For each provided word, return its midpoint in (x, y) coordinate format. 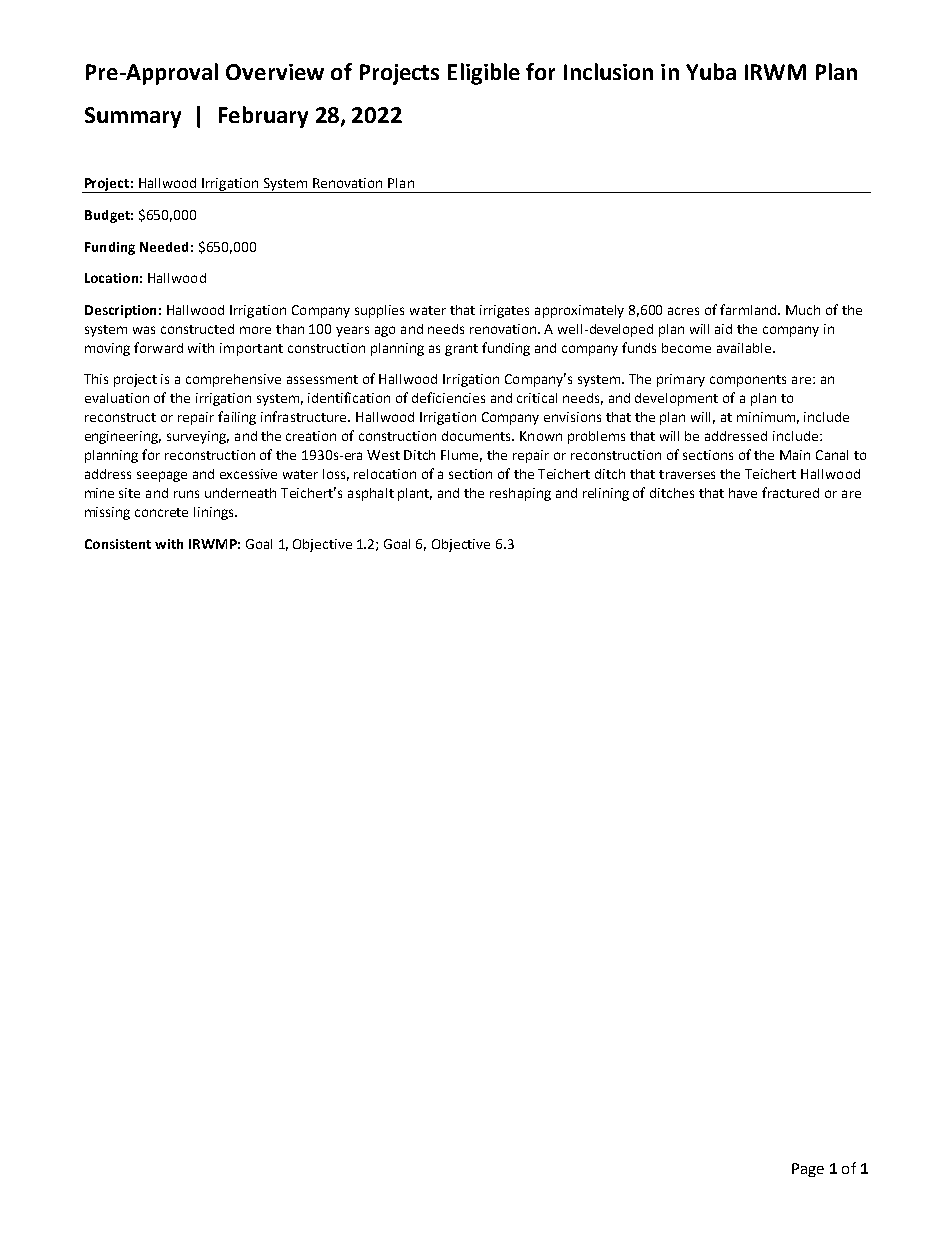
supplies (379, 311)
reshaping (520, 494)
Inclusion (608, 71)
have (743, 493)
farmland (750, 309)
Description (120, 311)
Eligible (484, 74)
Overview (275, 72)
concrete (161, 512)
